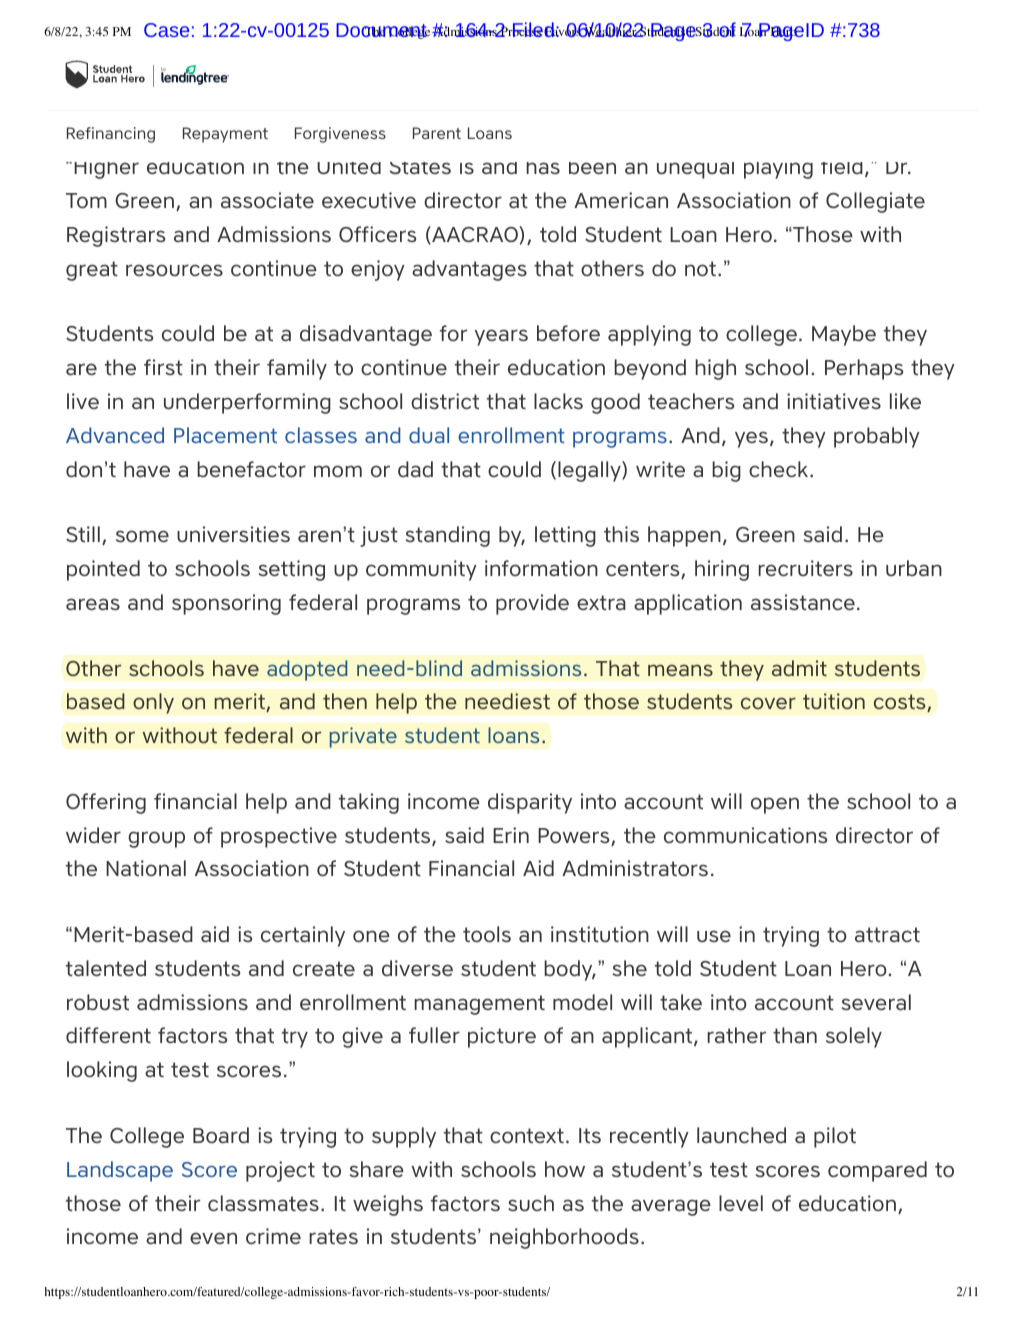 This screenshot has width=1024, height=1325. I want to click on provide, so click(532, 604).
